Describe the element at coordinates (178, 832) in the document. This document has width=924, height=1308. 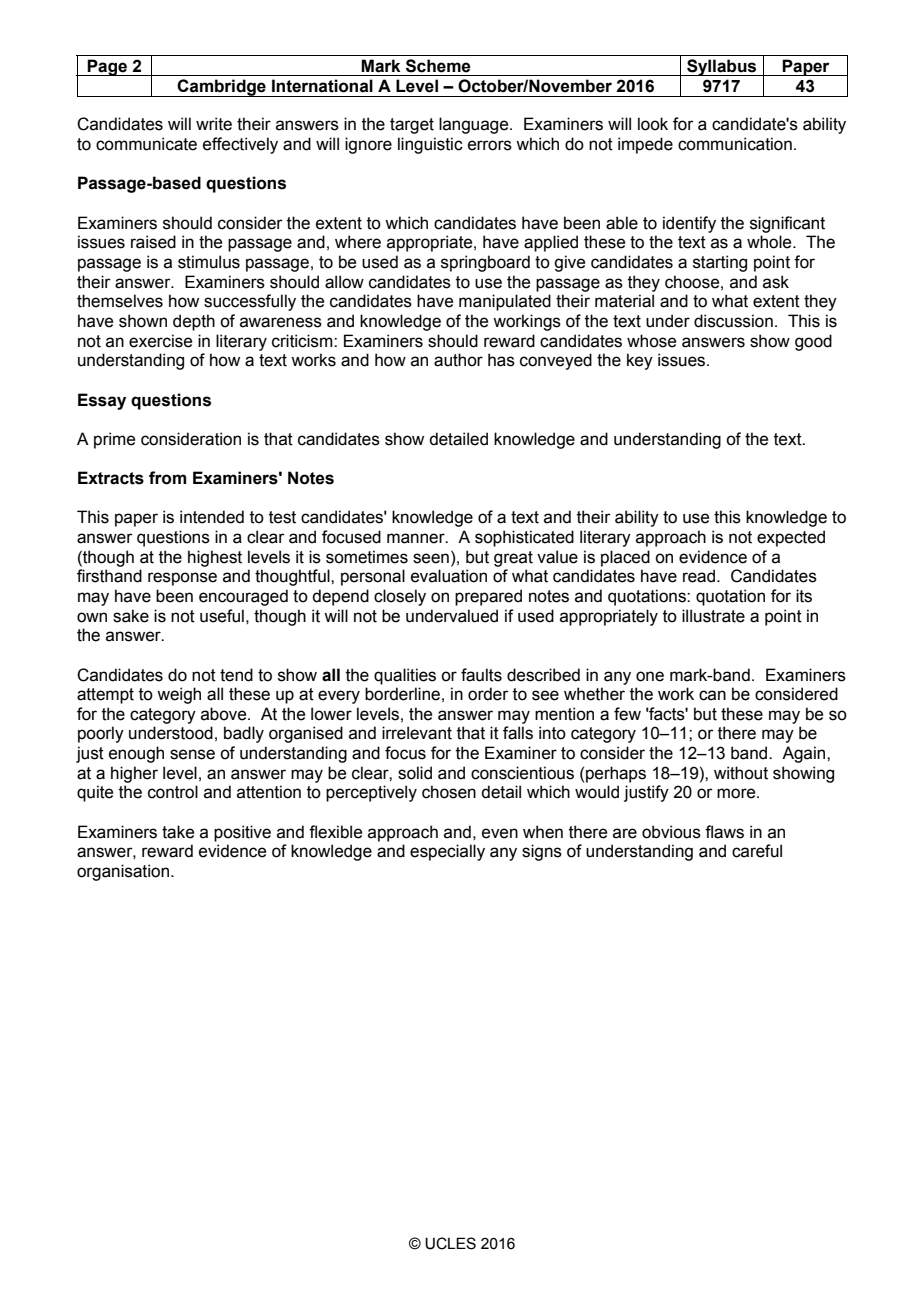
I see `take` at that location.
